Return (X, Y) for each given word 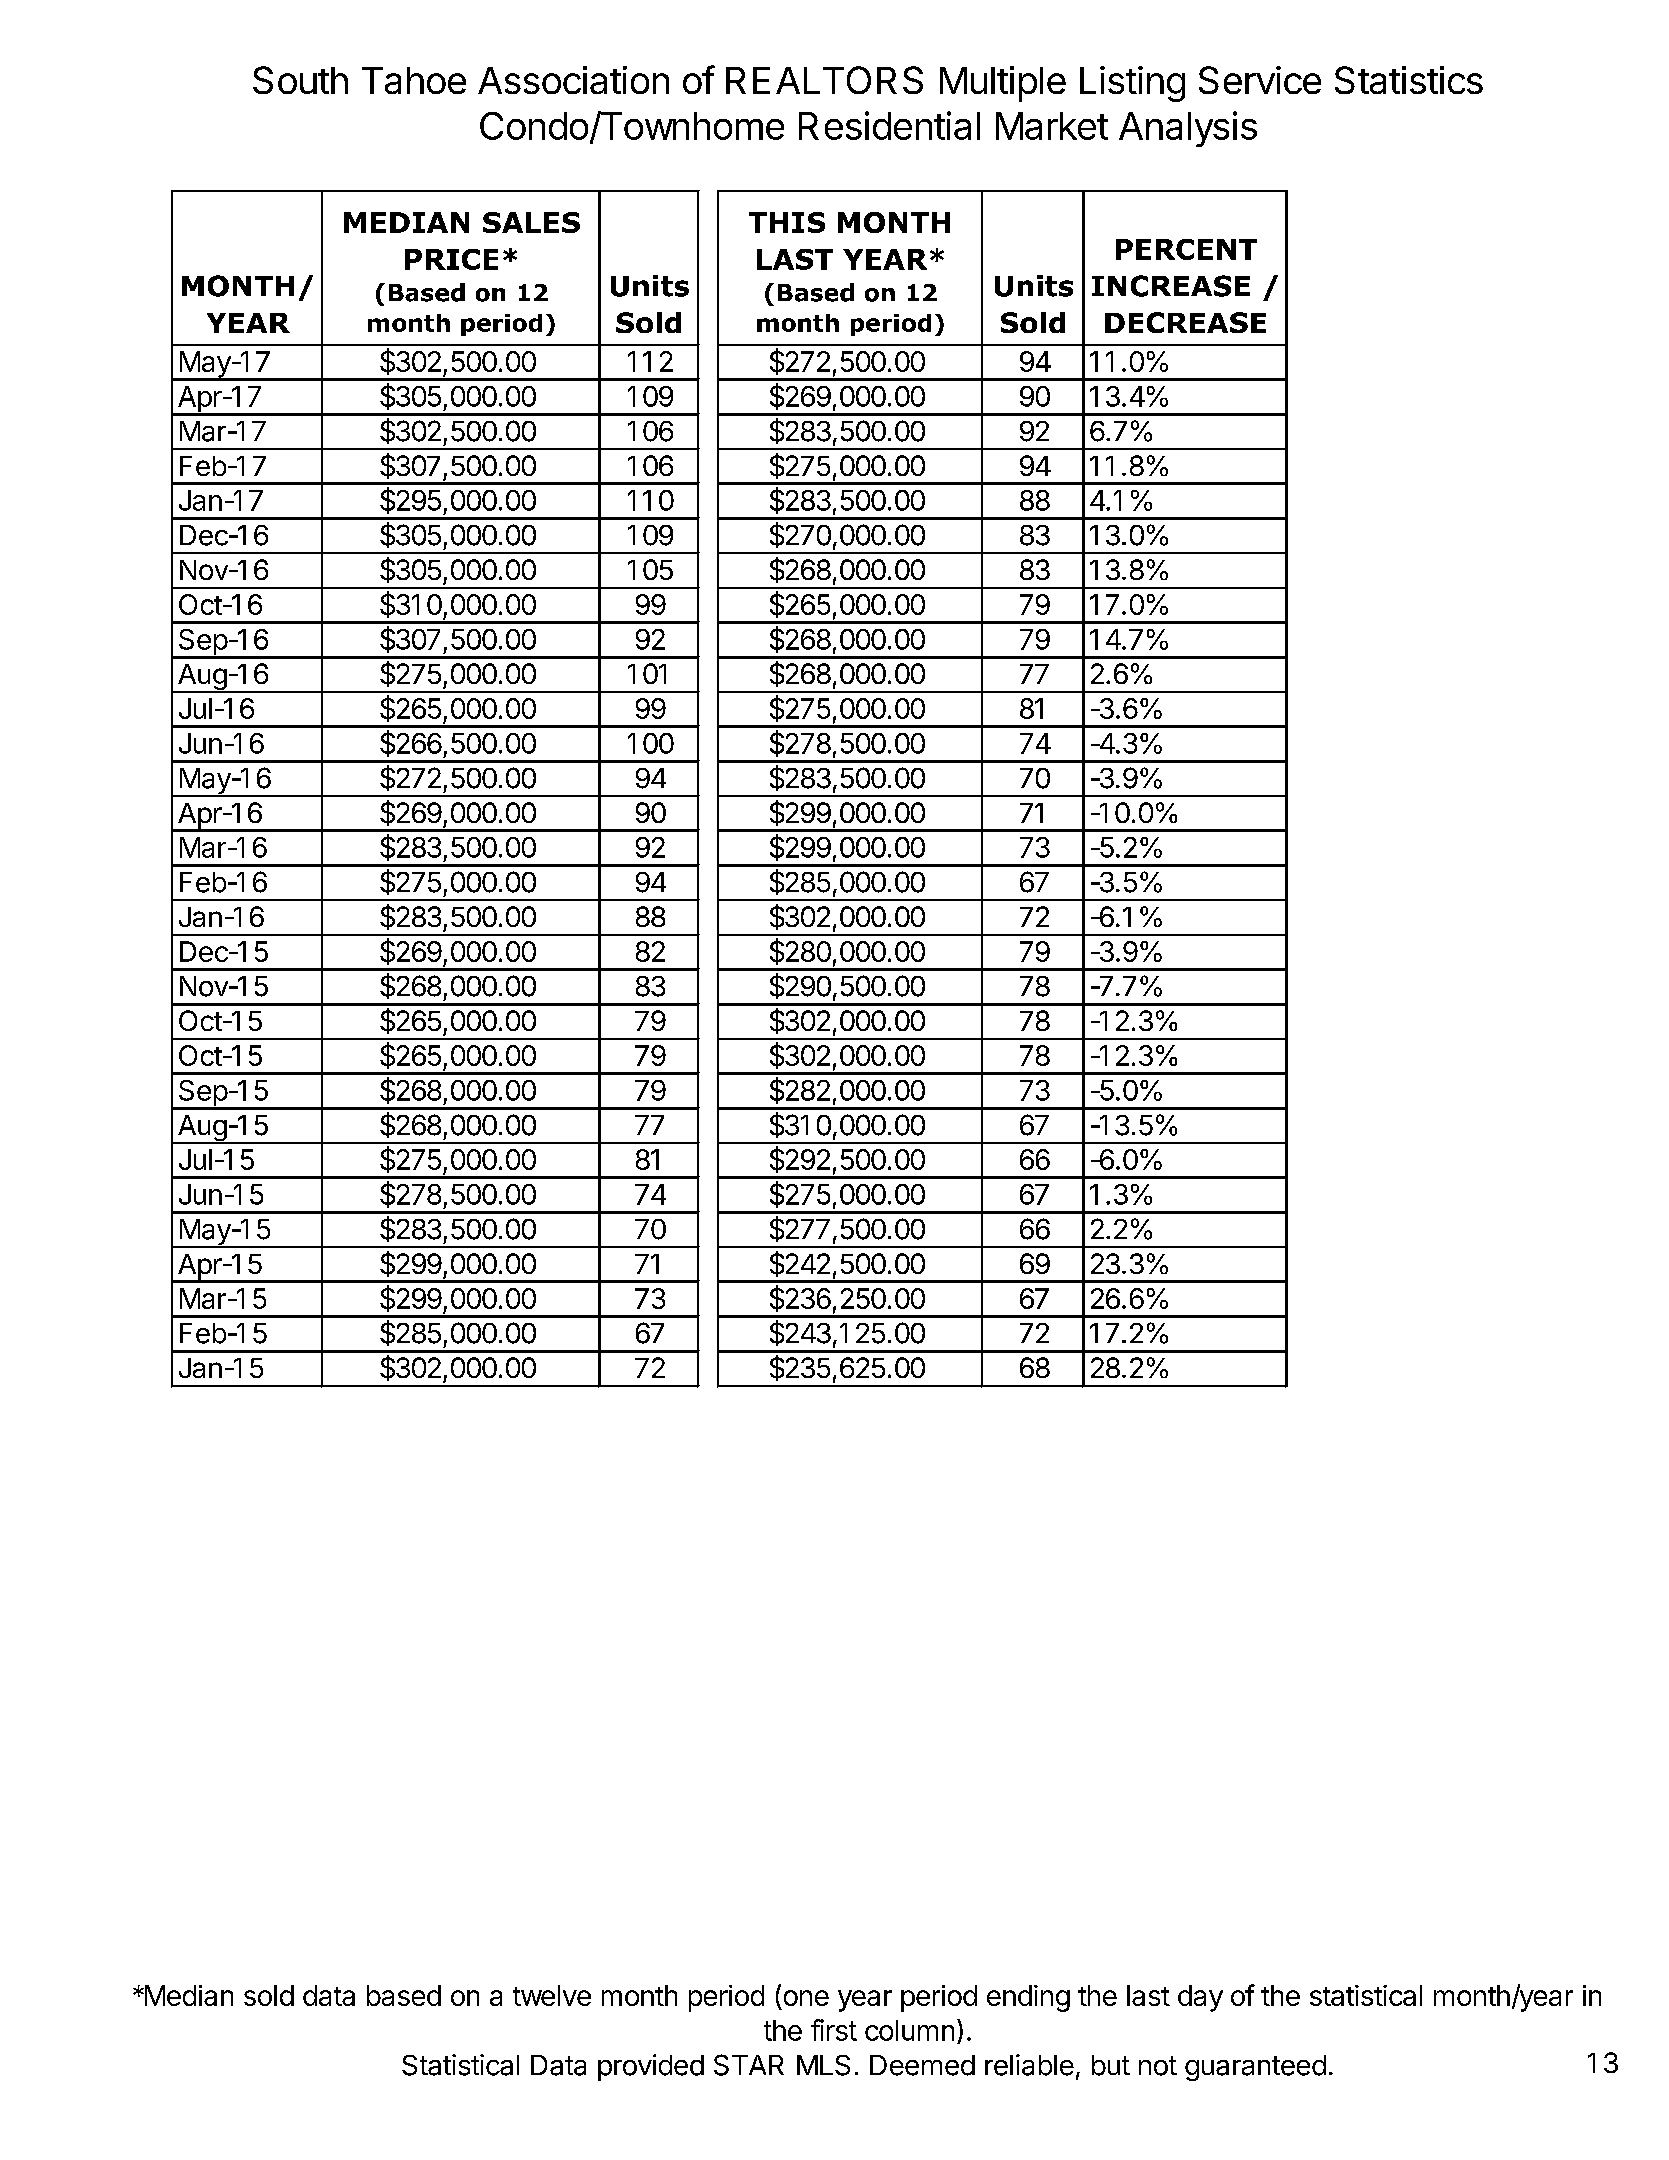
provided (651, 2067)
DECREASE (1185, 322)
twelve (552, 1995)
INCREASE (1171, 286)
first (834, 2030)
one (806, 1998)
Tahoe (414, 80)
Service (1260, 80)
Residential (889, 125)
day (1200, 1998)
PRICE (451, 259)
